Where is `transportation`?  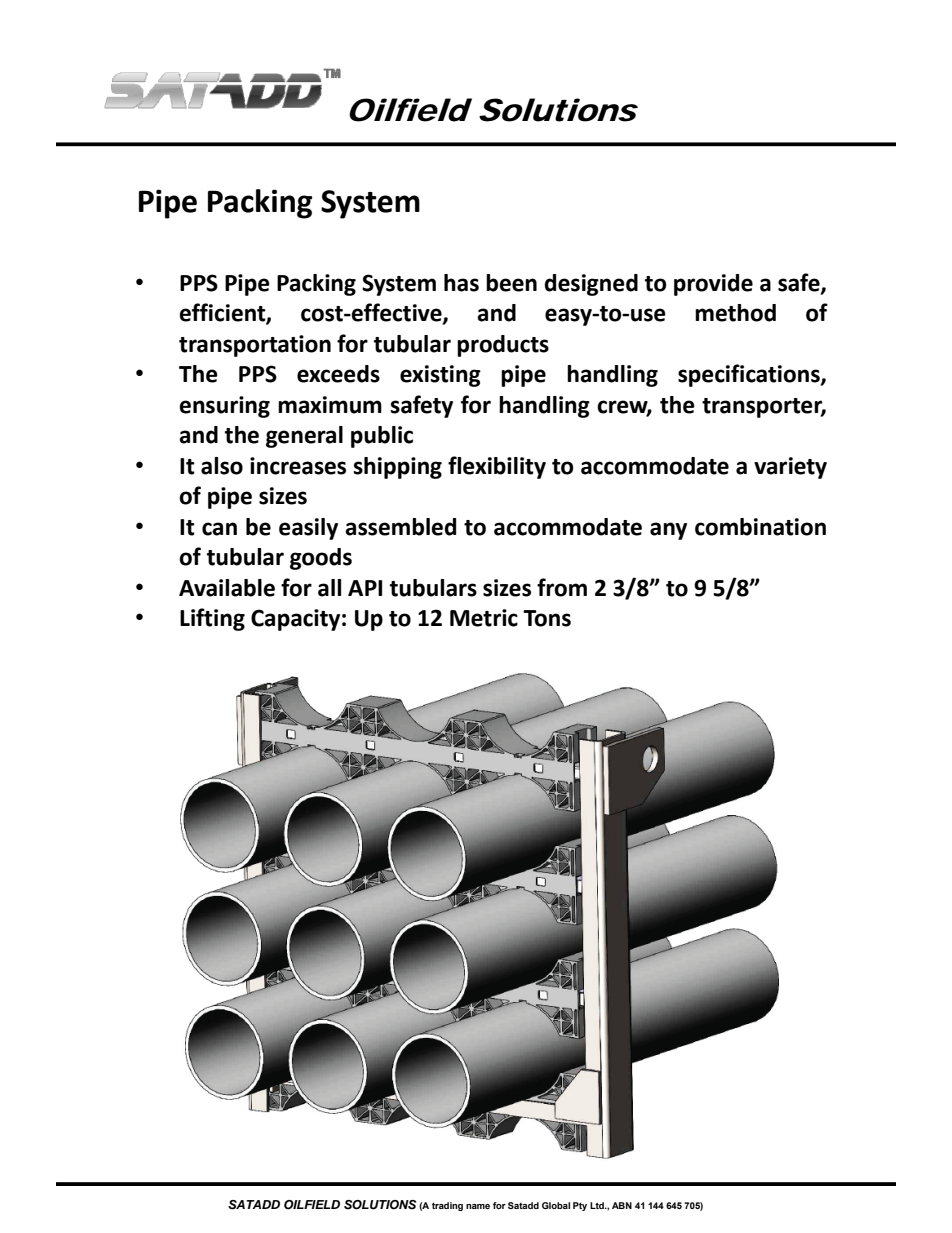 transportation is located at coordinates (255, 346).
